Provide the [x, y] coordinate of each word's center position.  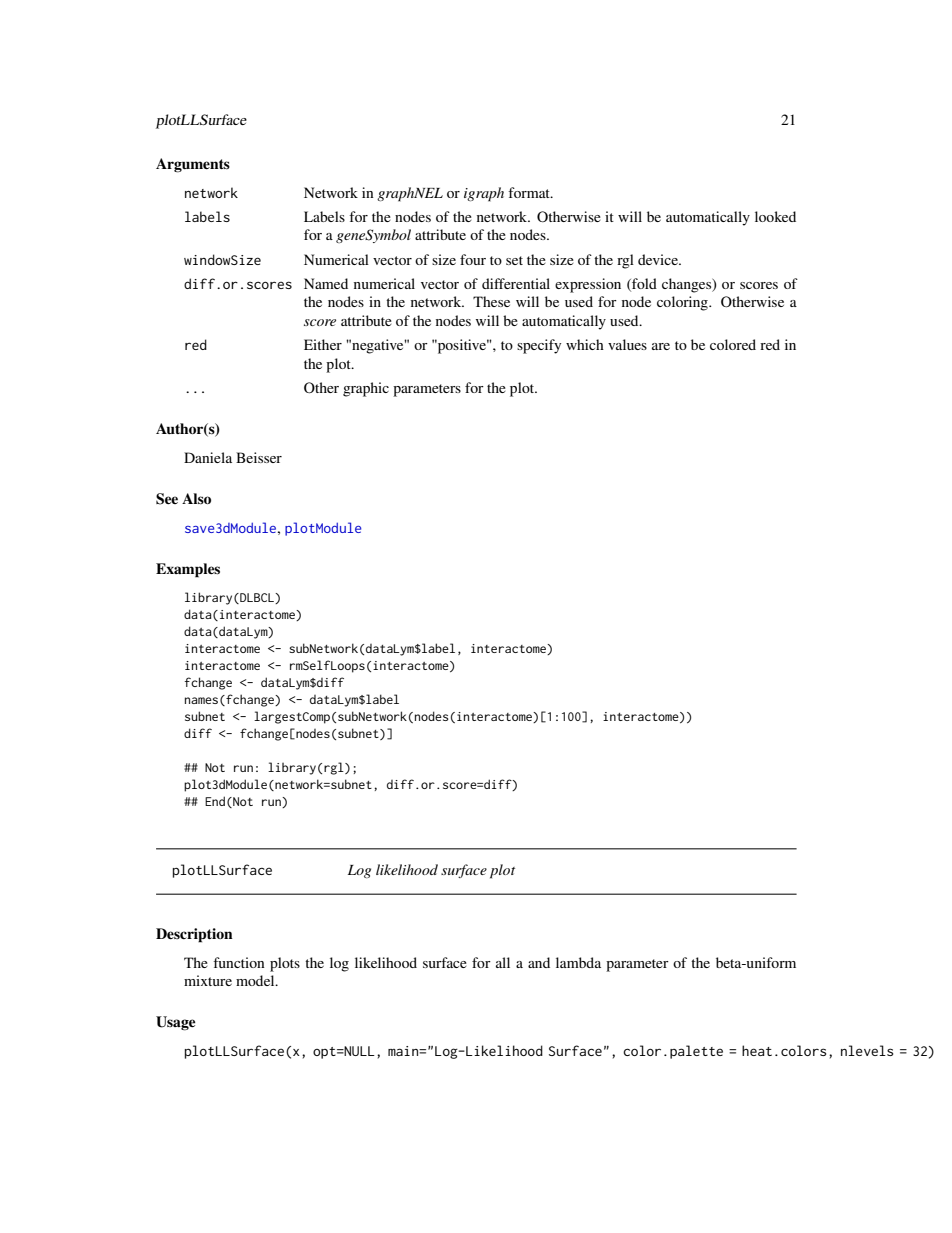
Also [196, 498]
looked [775, 216]
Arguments [193, 165]
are [661, 346]
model [256, 980]
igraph [484, 194]
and [539, 962]
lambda [578, 962]
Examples [188, 570]
